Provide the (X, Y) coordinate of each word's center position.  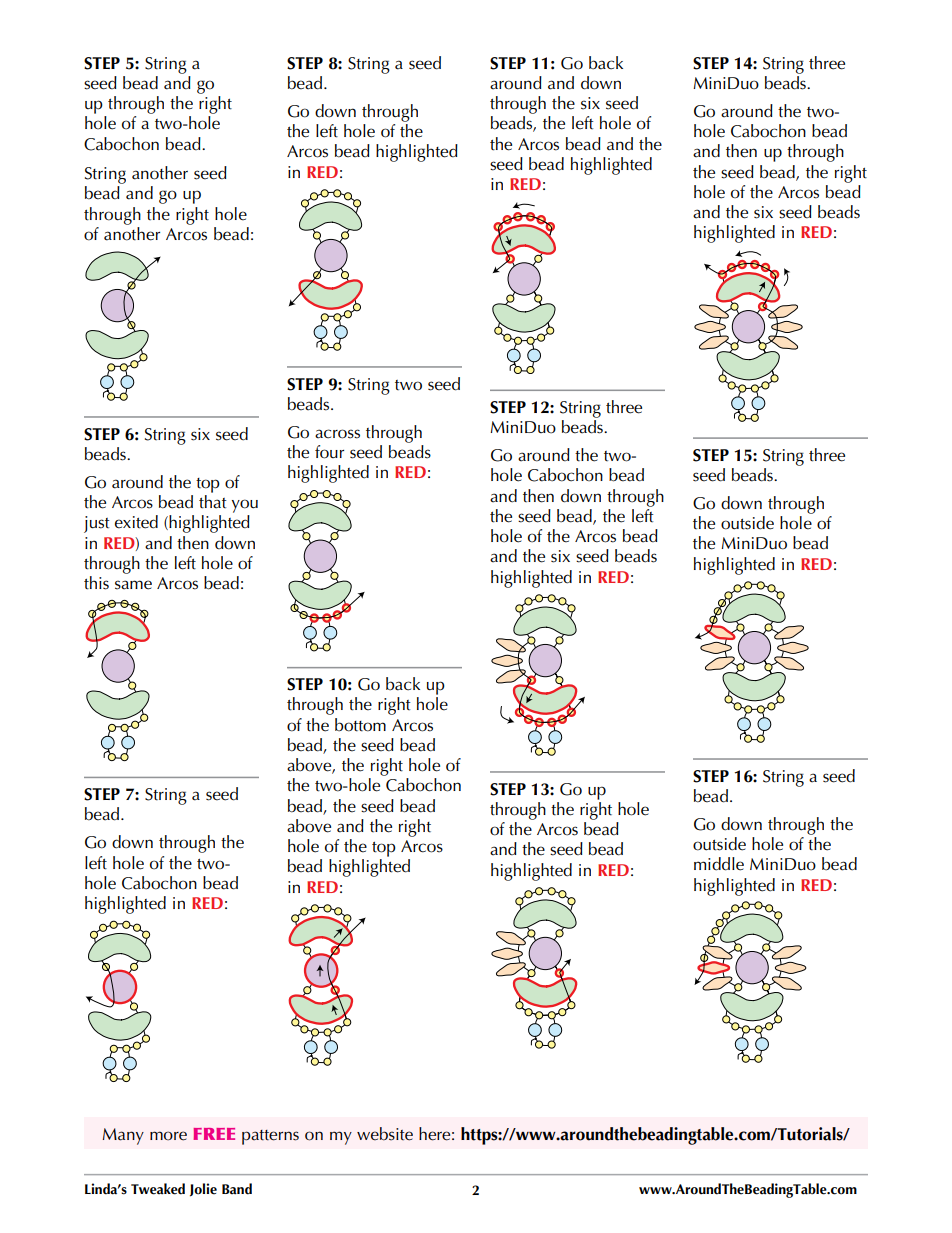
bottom (360, 725)
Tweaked (158, 1189)
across (337, 434)
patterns (270, 1137)
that (213, 502)
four (329, 452)
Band (237, 1189)
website (385, 1134)
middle (719, 864)
